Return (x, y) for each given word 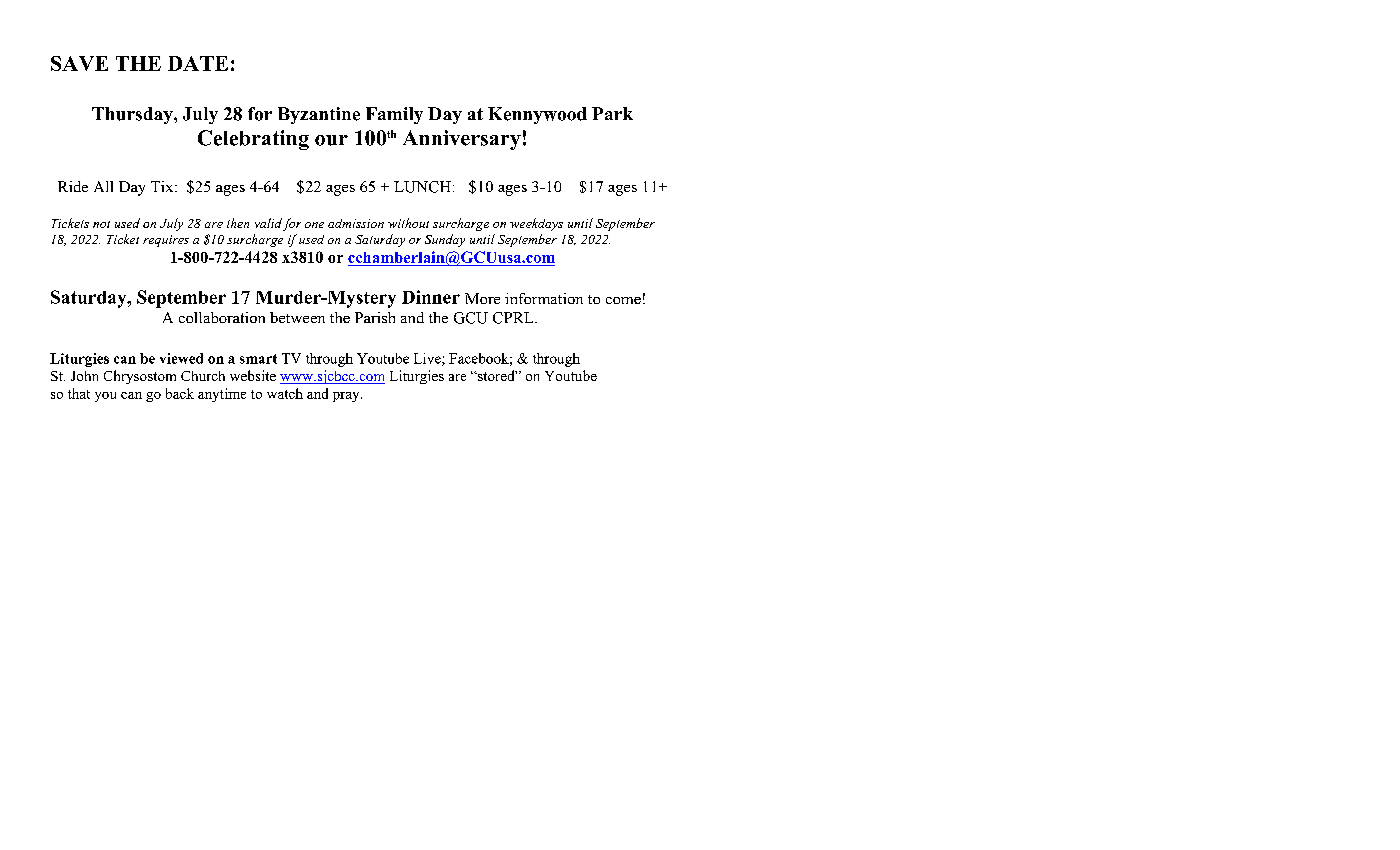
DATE (198, 63)
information (544, 298)
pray (347, 397)
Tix (163, 186)
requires (166, 241)
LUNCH (422, 187)
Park (612, 113)
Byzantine (319, 115)
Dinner (431, 297)
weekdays (536, 224)
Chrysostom (140, 377)
